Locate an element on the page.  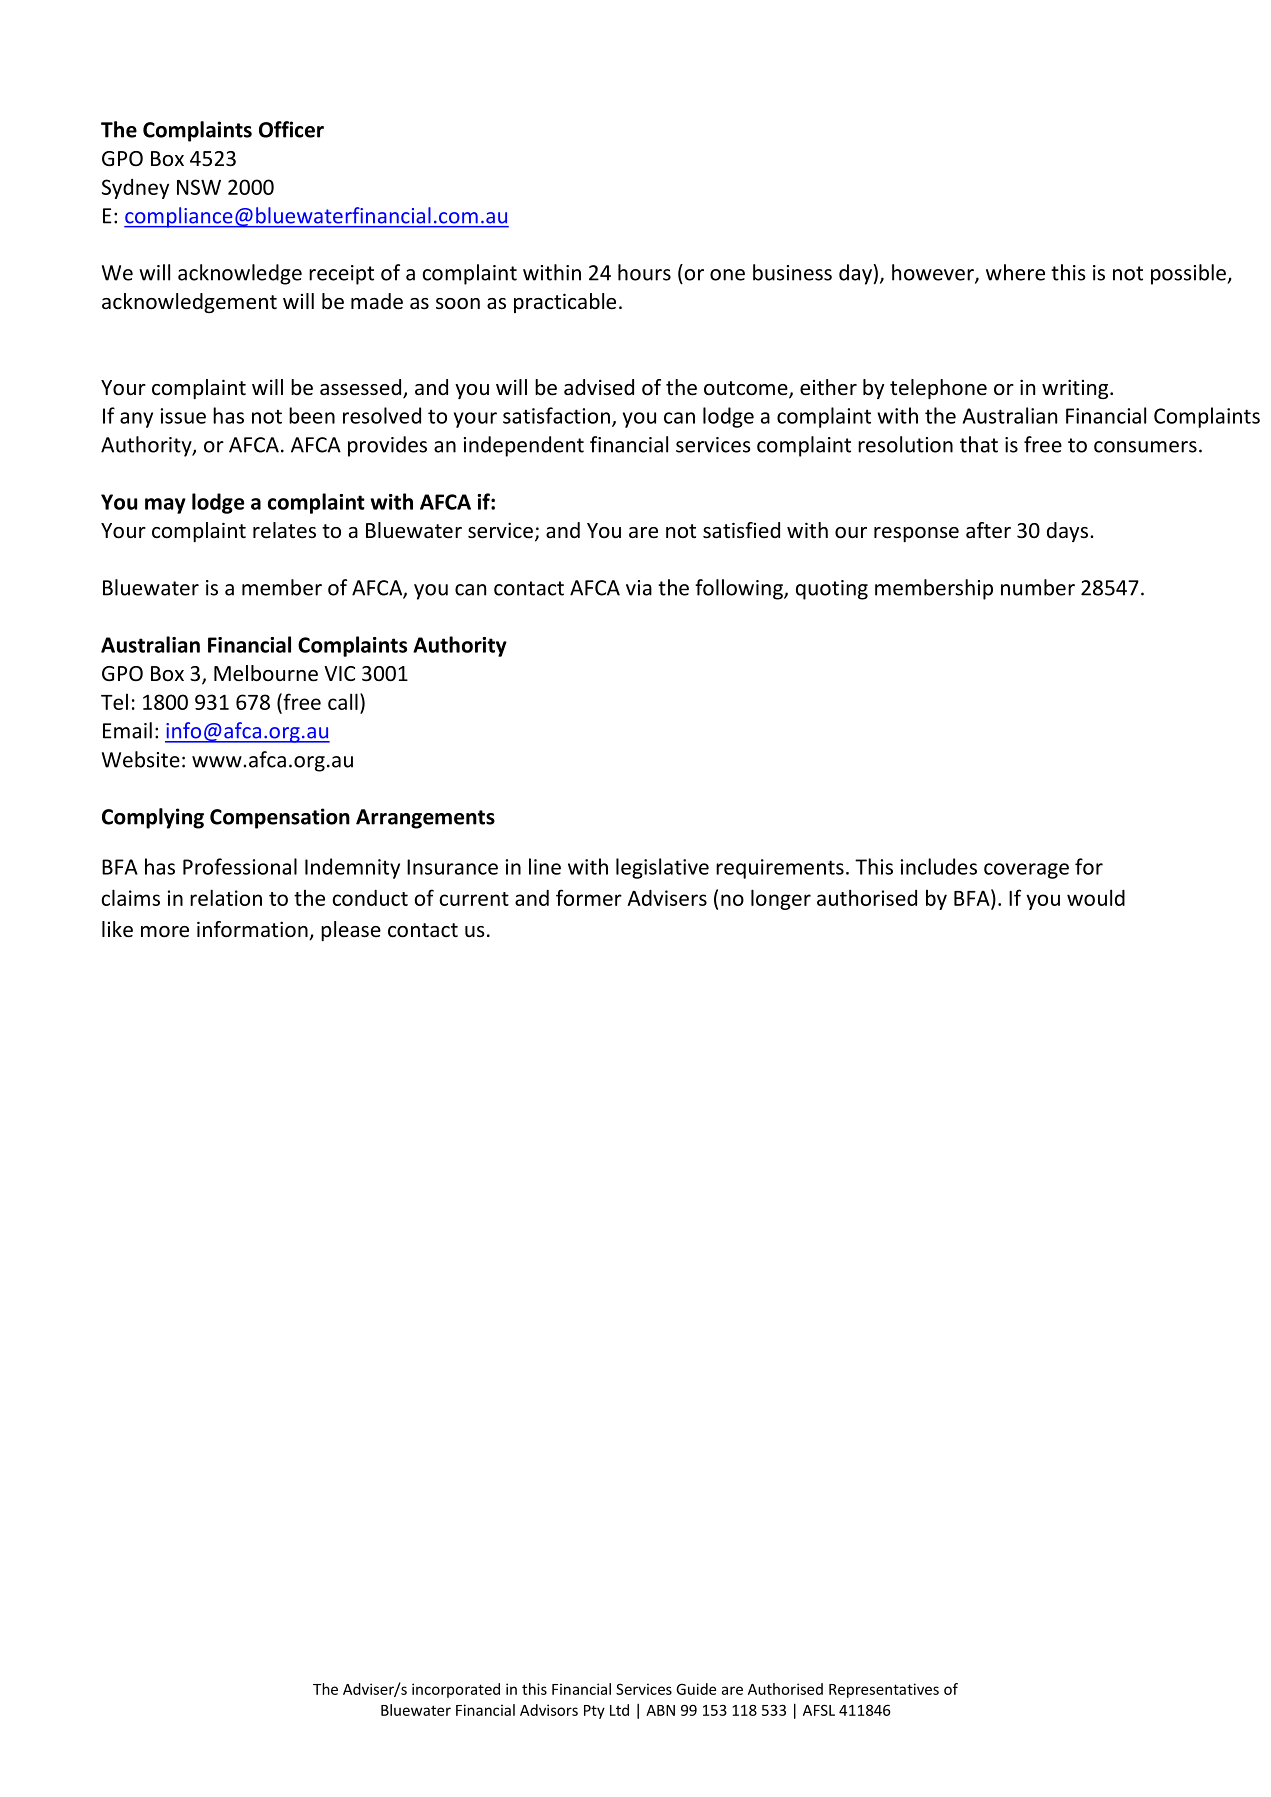
Guide is located at coordinates (696, 1689).
